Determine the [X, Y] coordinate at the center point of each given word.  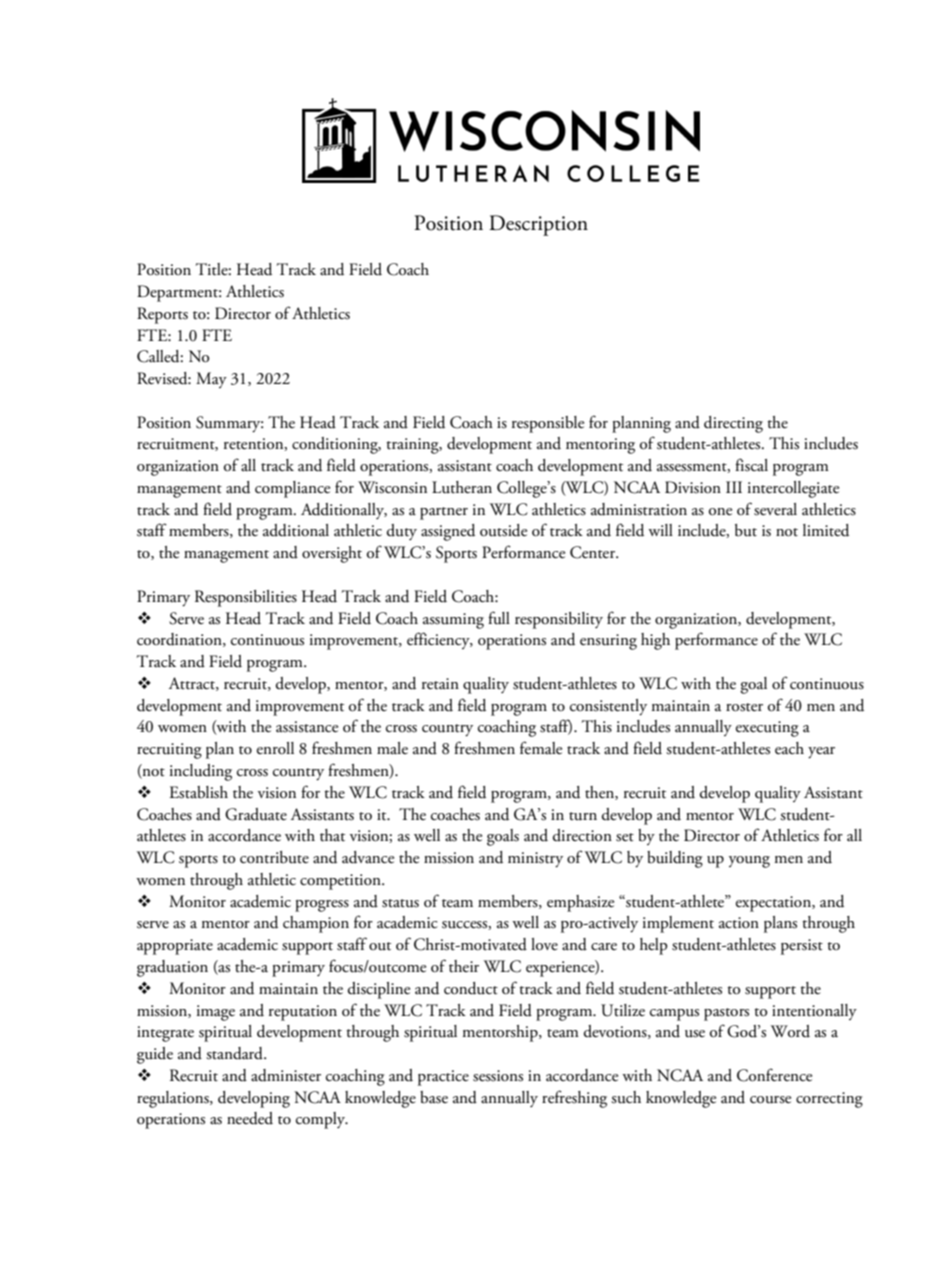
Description [538, 225]
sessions [498, 1076]
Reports [162, 315]
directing [733, 424]
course [770, 1100]
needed [250, 1118]
